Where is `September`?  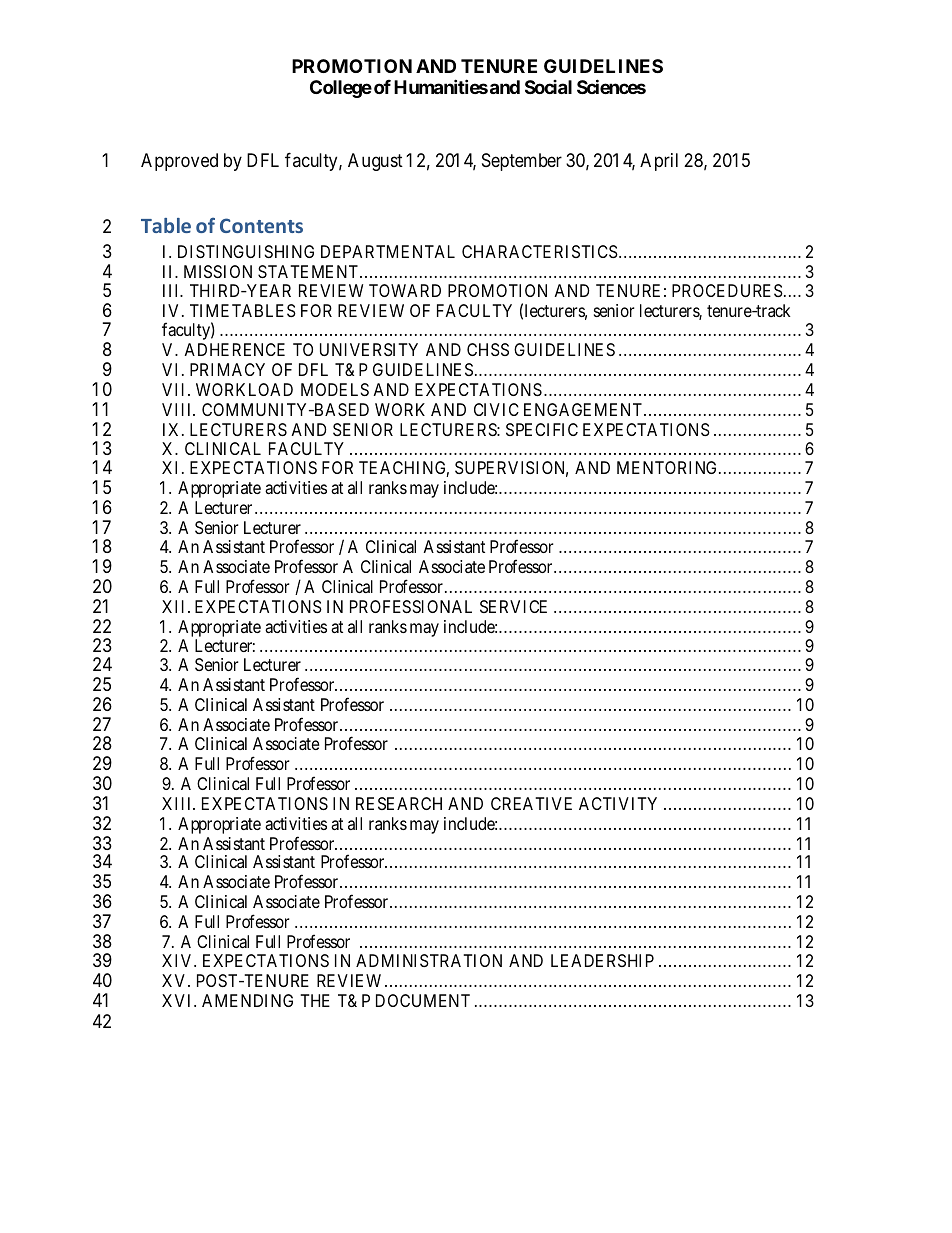 September is located at coordinates (522, 162).
